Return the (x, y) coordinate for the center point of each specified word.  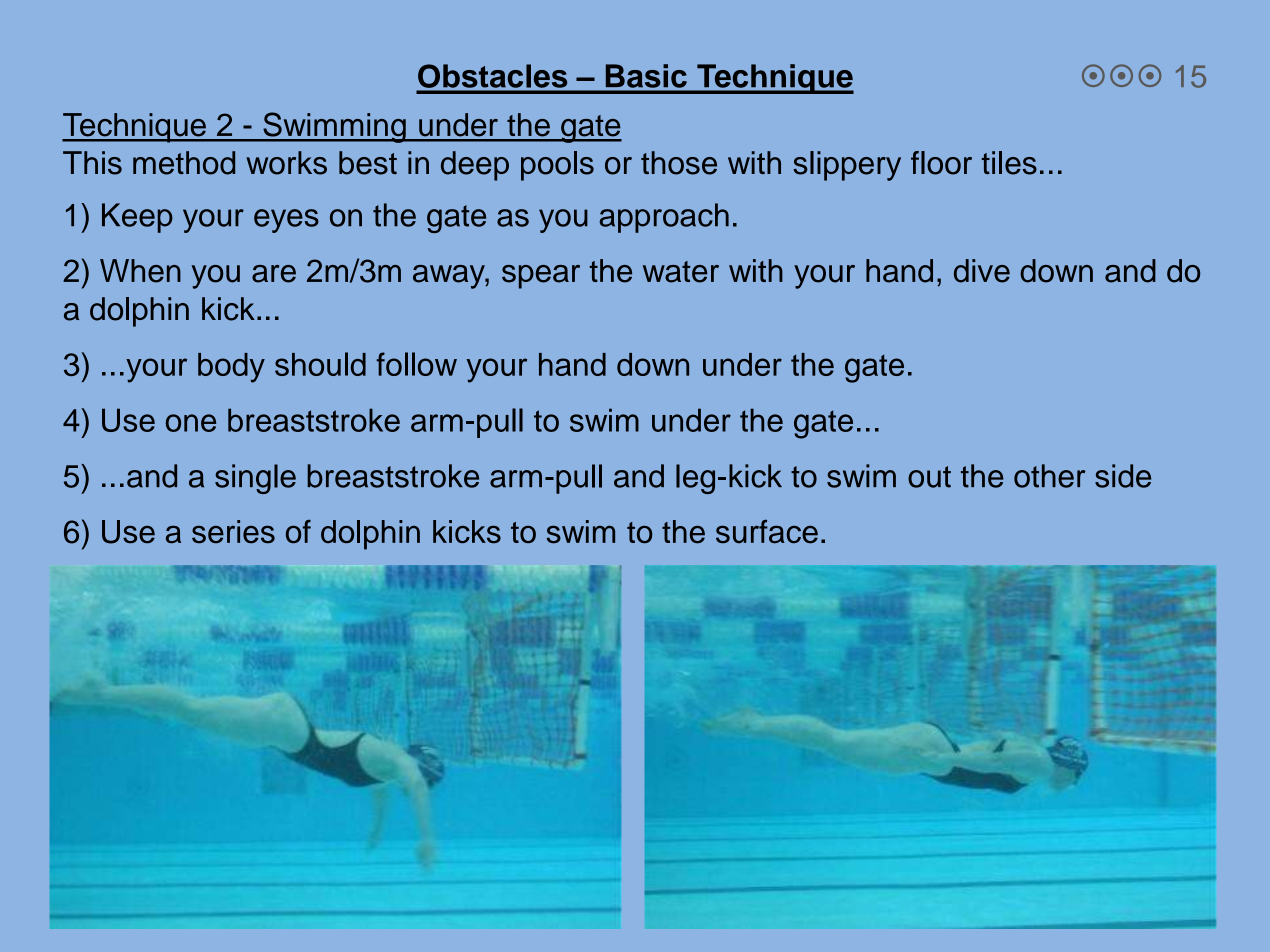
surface (767, 531)
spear (541, 277)
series (233, 532)
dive (982, 271)
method (184, 163)
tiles (1009, 163)
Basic (646, 76)
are (274, 274)
